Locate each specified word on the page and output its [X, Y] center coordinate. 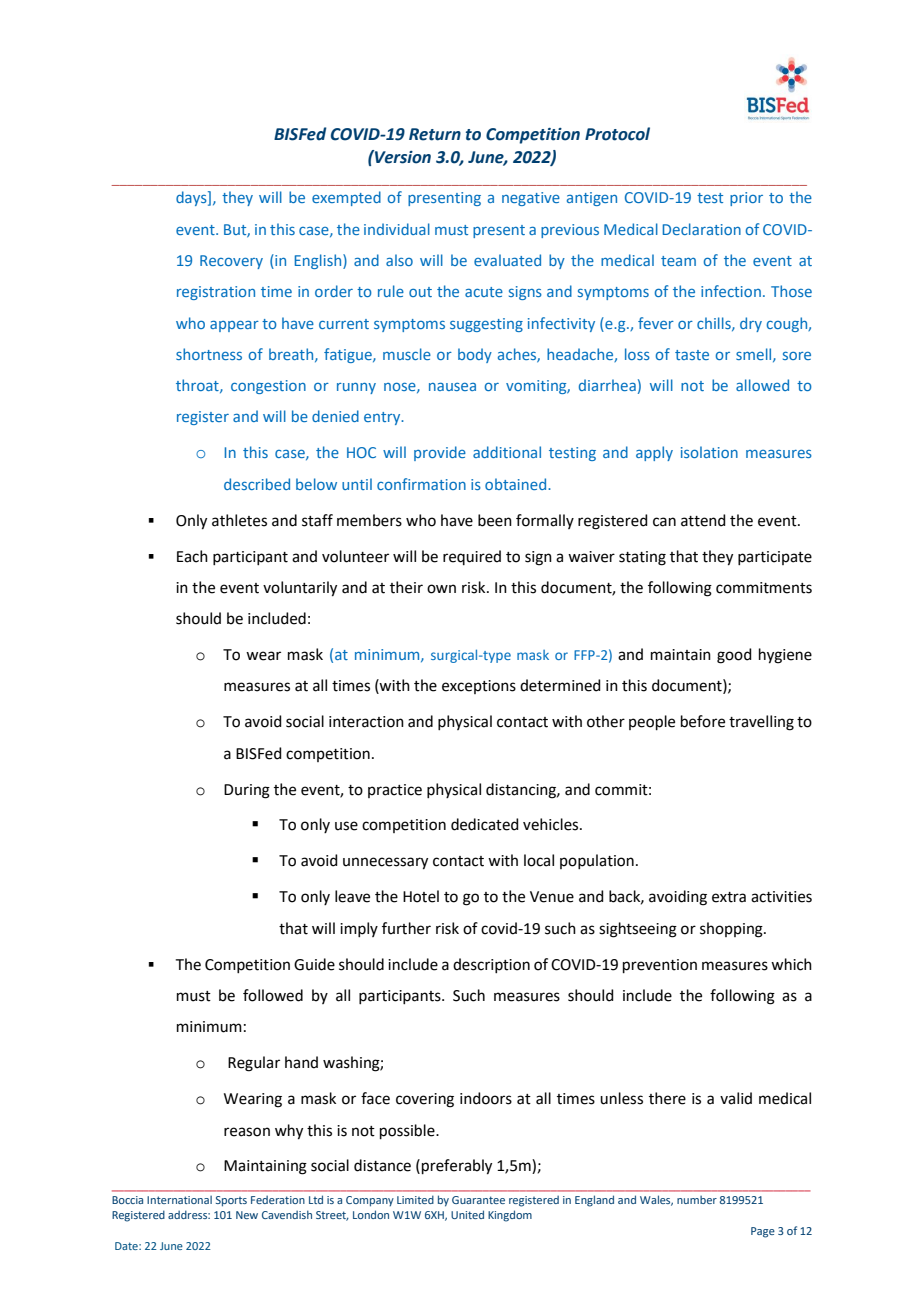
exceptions [479, 687]
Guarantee [478, 1200]
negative [531, 199]
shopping [732, 930]
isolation [709, 452]
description [491, 965]
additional [507, 452]
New [247, 1215]
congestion [268, 387]
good [734, 656]
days [192, 198]
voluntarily [300, 589]
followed [273, 995]
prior [746, 199]
